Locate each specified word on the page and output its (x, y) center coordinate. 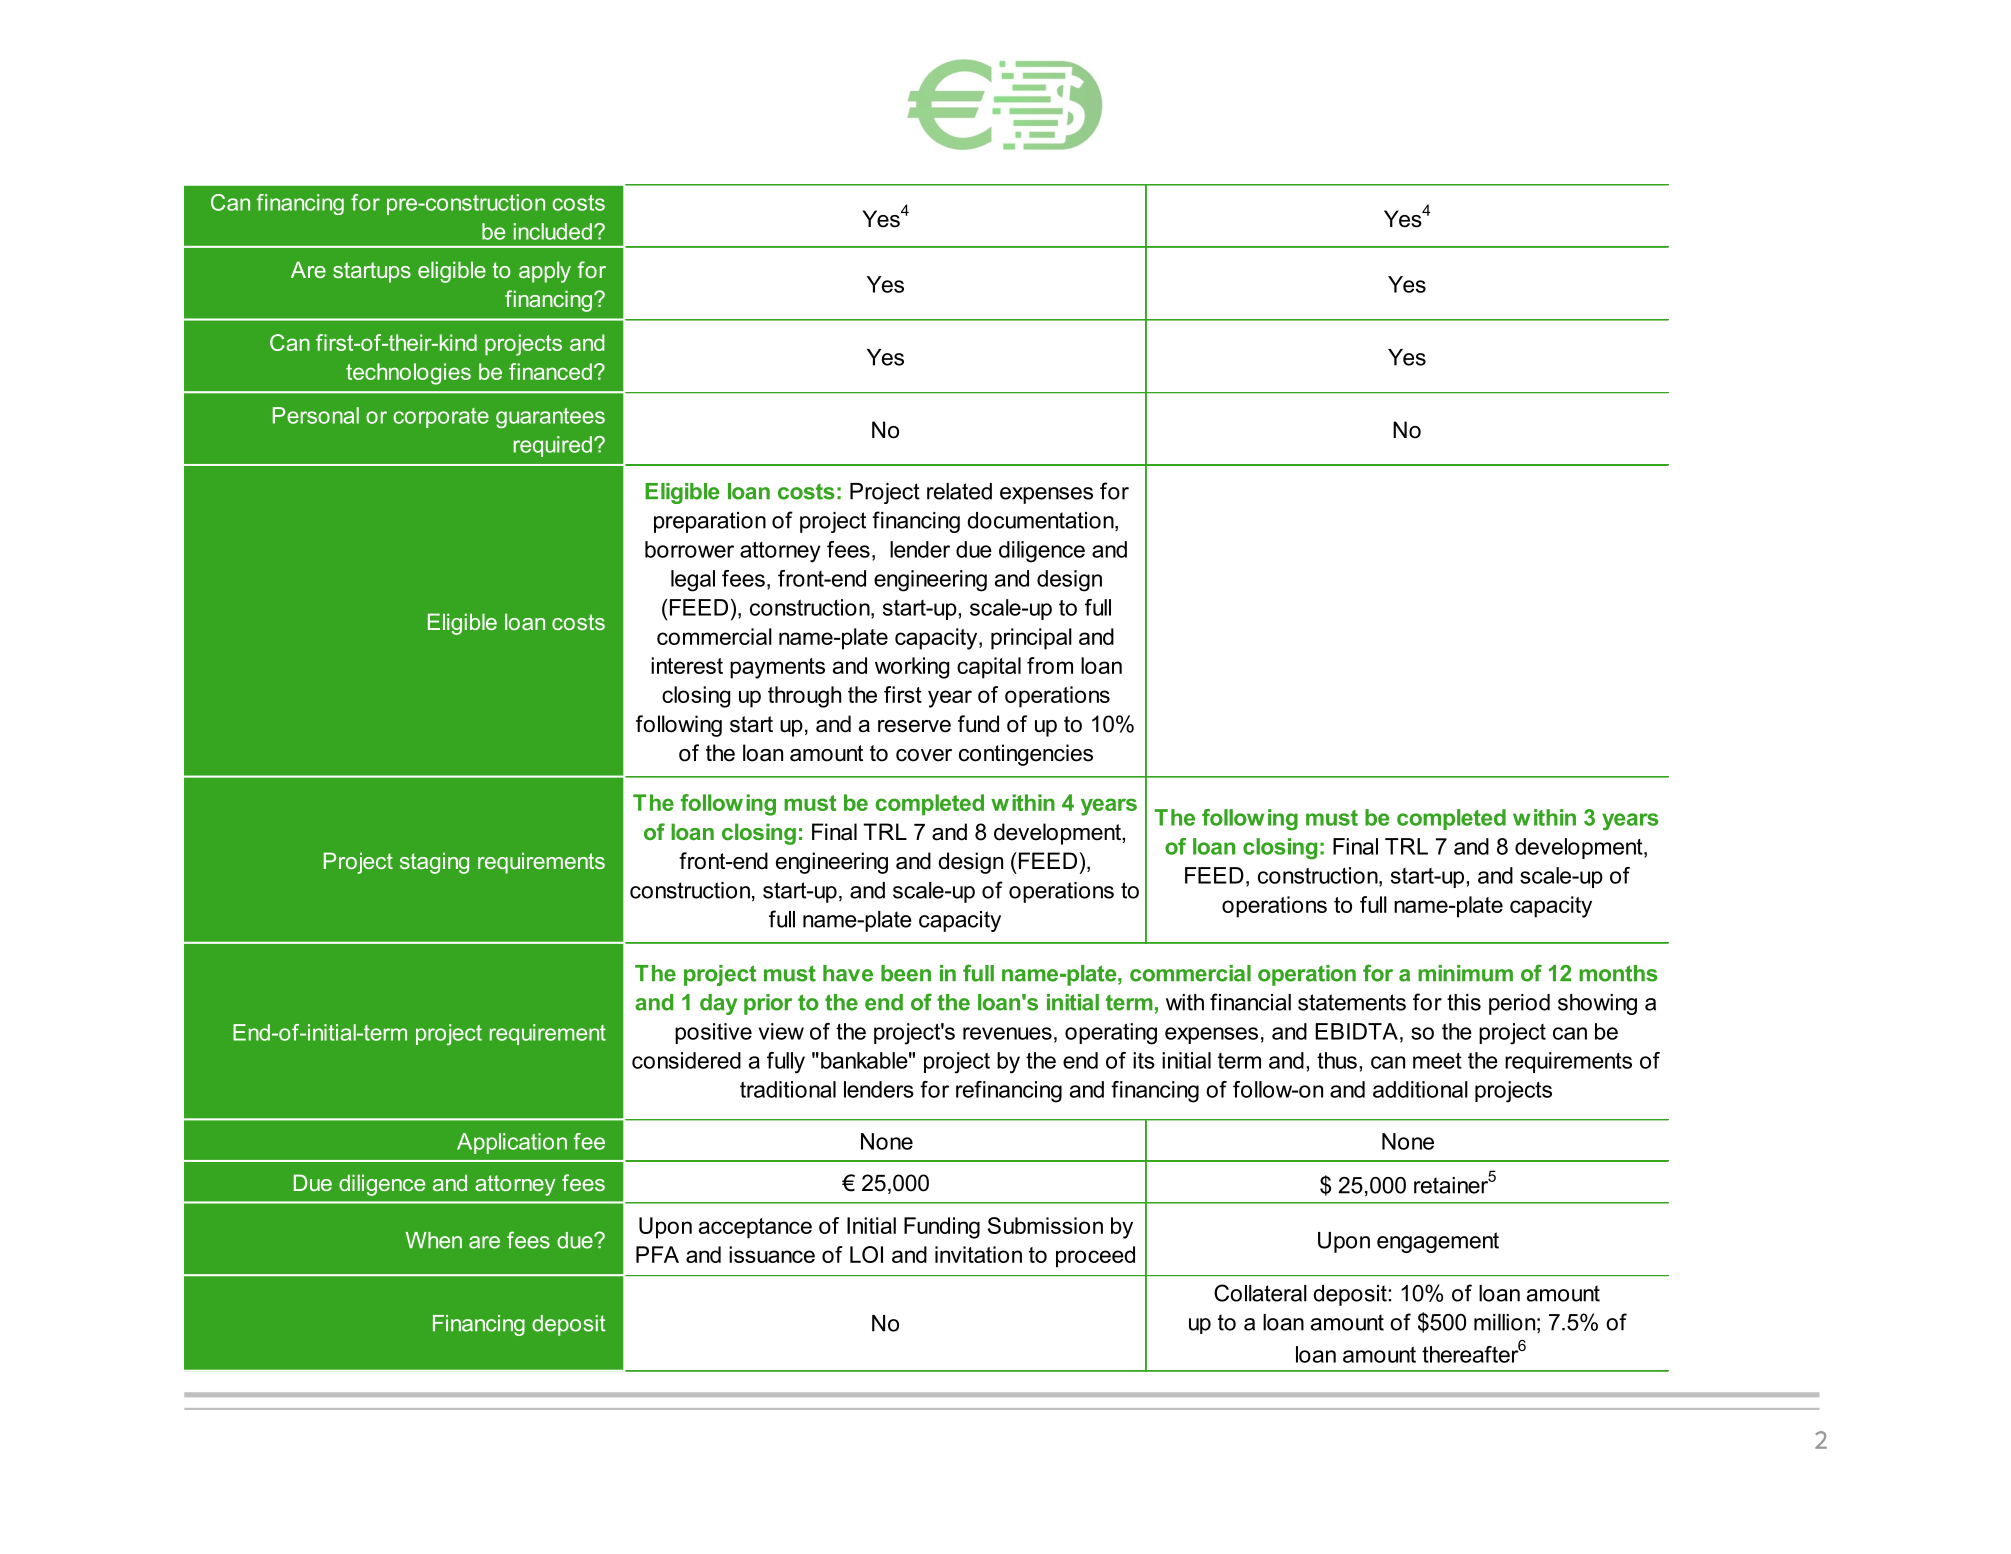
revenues (1007, 1033)
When (433, 1240)
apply (545, 272)
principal (1031, 639)
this (1464, 1002)
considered (686, 1060)
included (553, 231)
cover (924, 755)
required (553, 446)
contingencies (1026, 755)
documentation (1041, 521)
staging (434, 863)
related (959, 491)
